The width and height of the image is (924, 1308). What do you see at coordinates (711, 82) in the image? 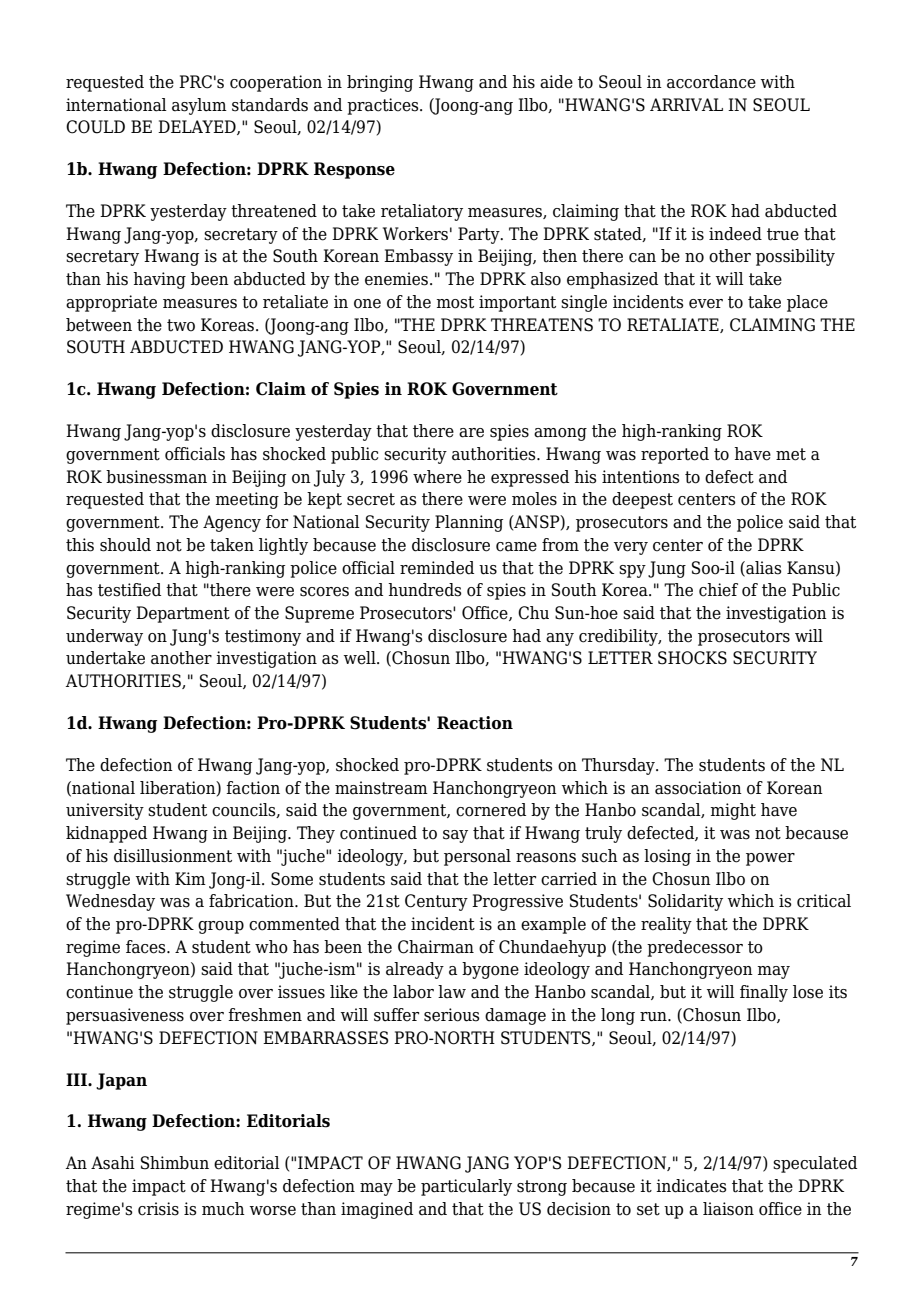
I see `accordance` at bounding box center [711, 82].
